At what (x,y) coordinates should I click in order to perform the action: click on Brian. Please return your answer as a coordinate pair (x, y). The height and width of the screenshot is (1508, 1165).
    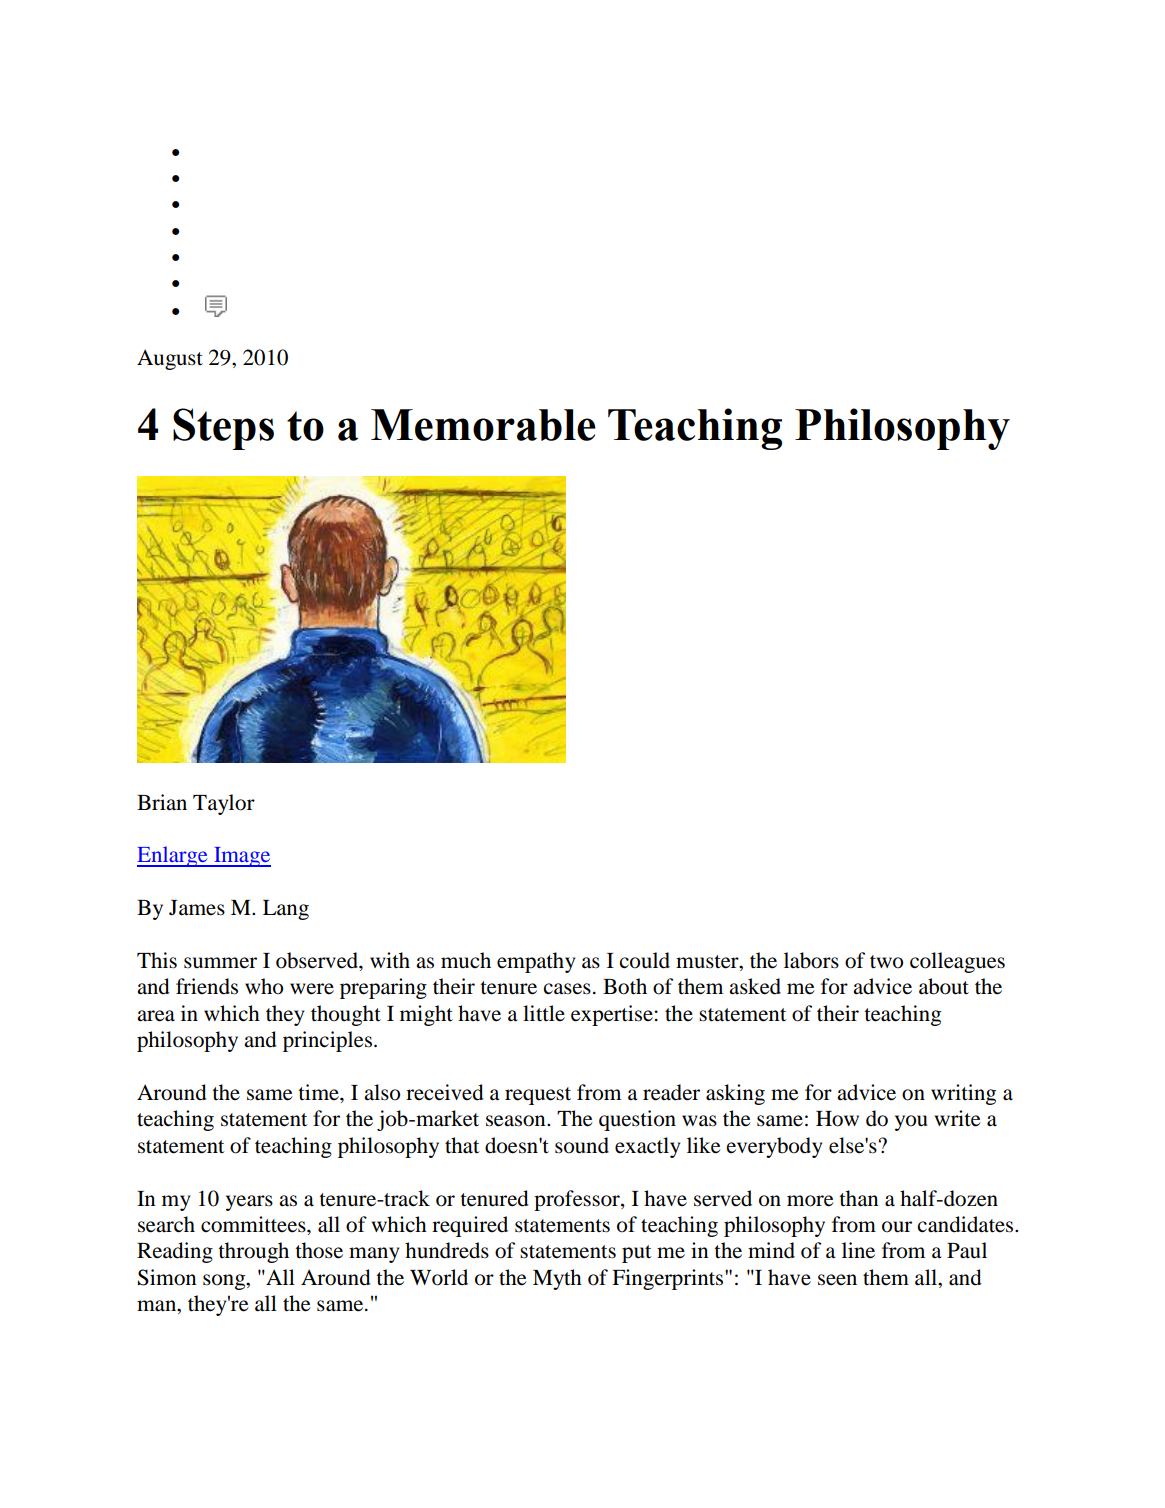
    Looking at the image, I should click on (162, 802).
